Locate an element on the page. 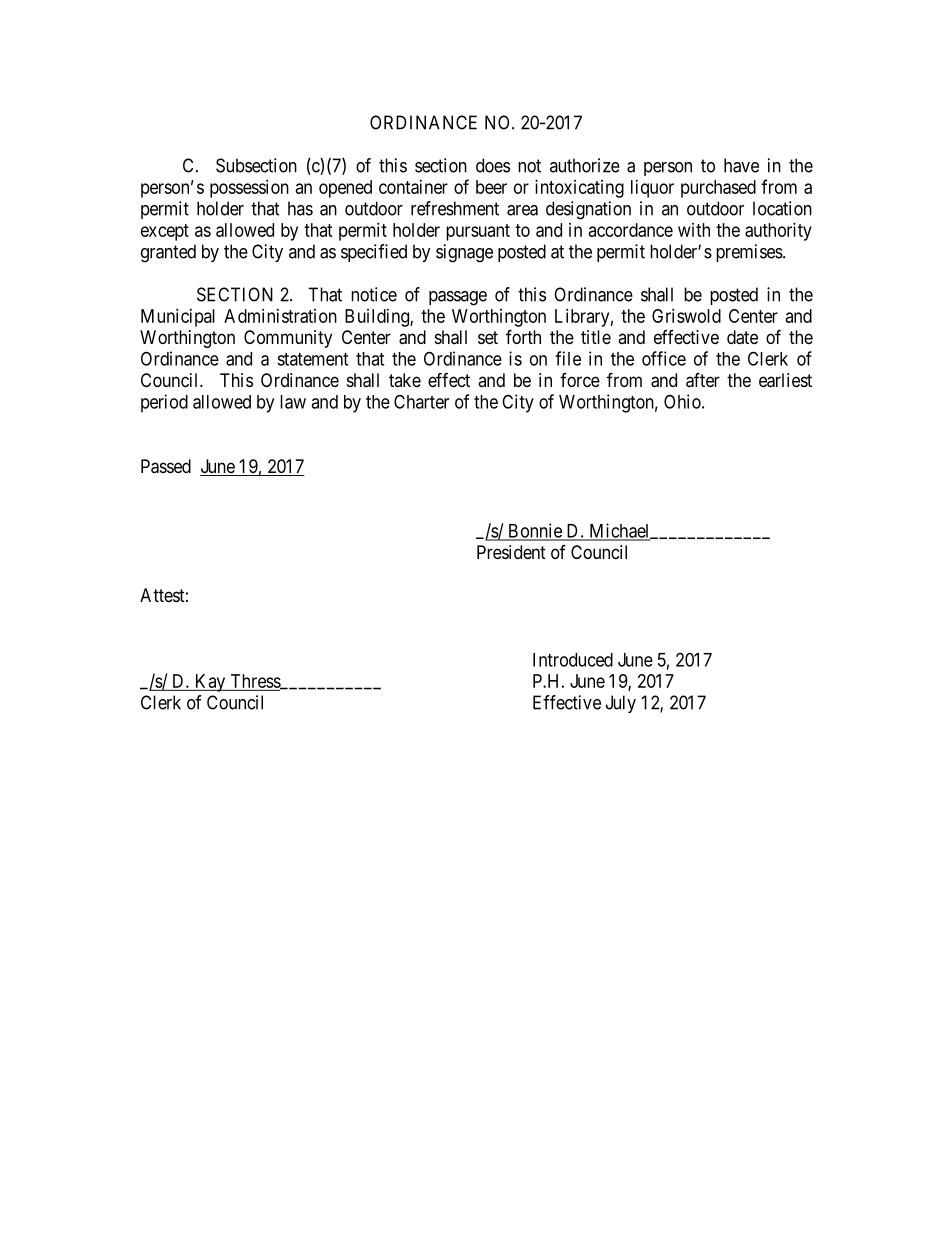 The image size is (952, 1233). period is located at coordinates (164, 403).
